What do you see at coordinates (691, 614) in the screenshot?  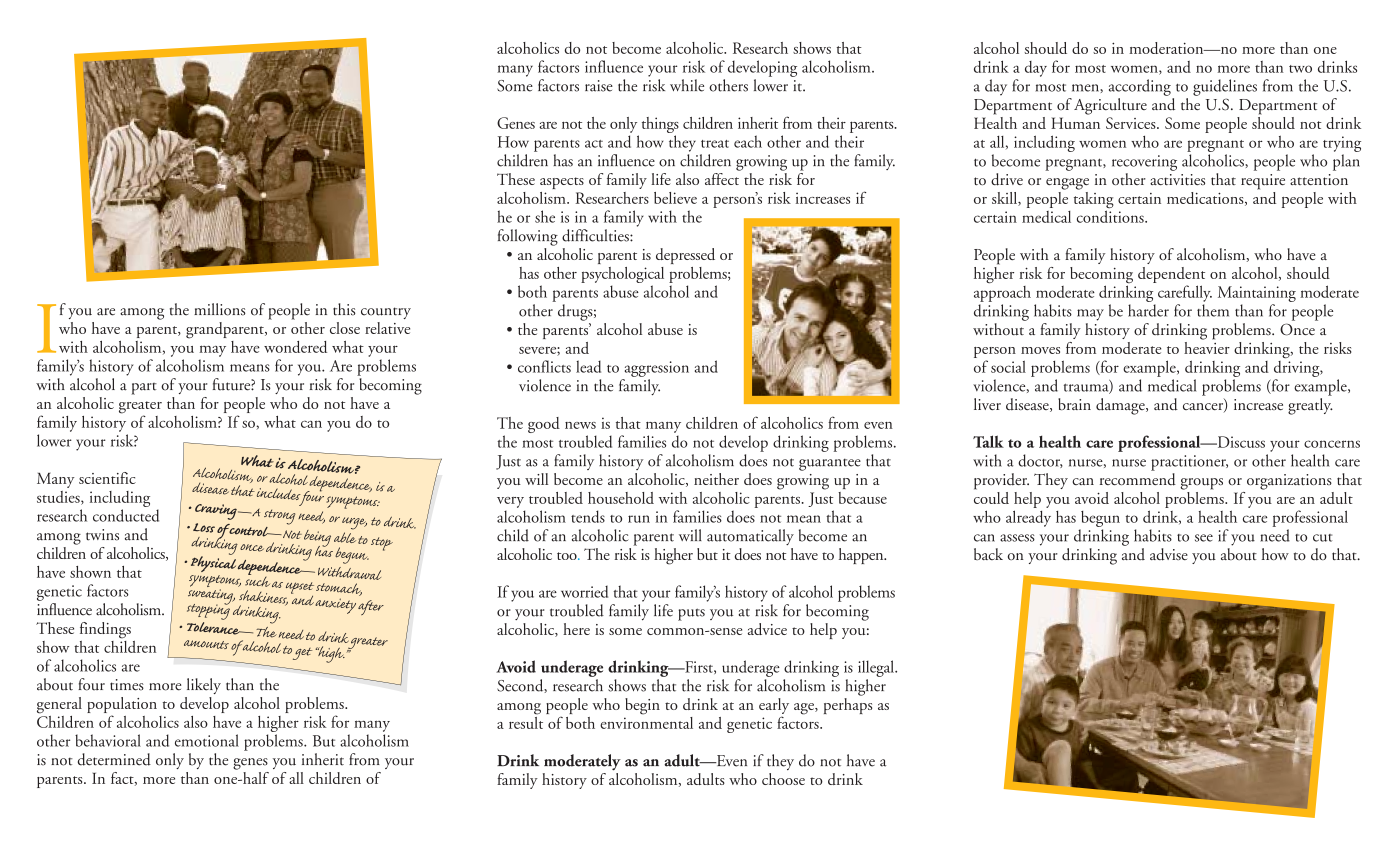 I see `puts` at bounding box center [691, 614].
